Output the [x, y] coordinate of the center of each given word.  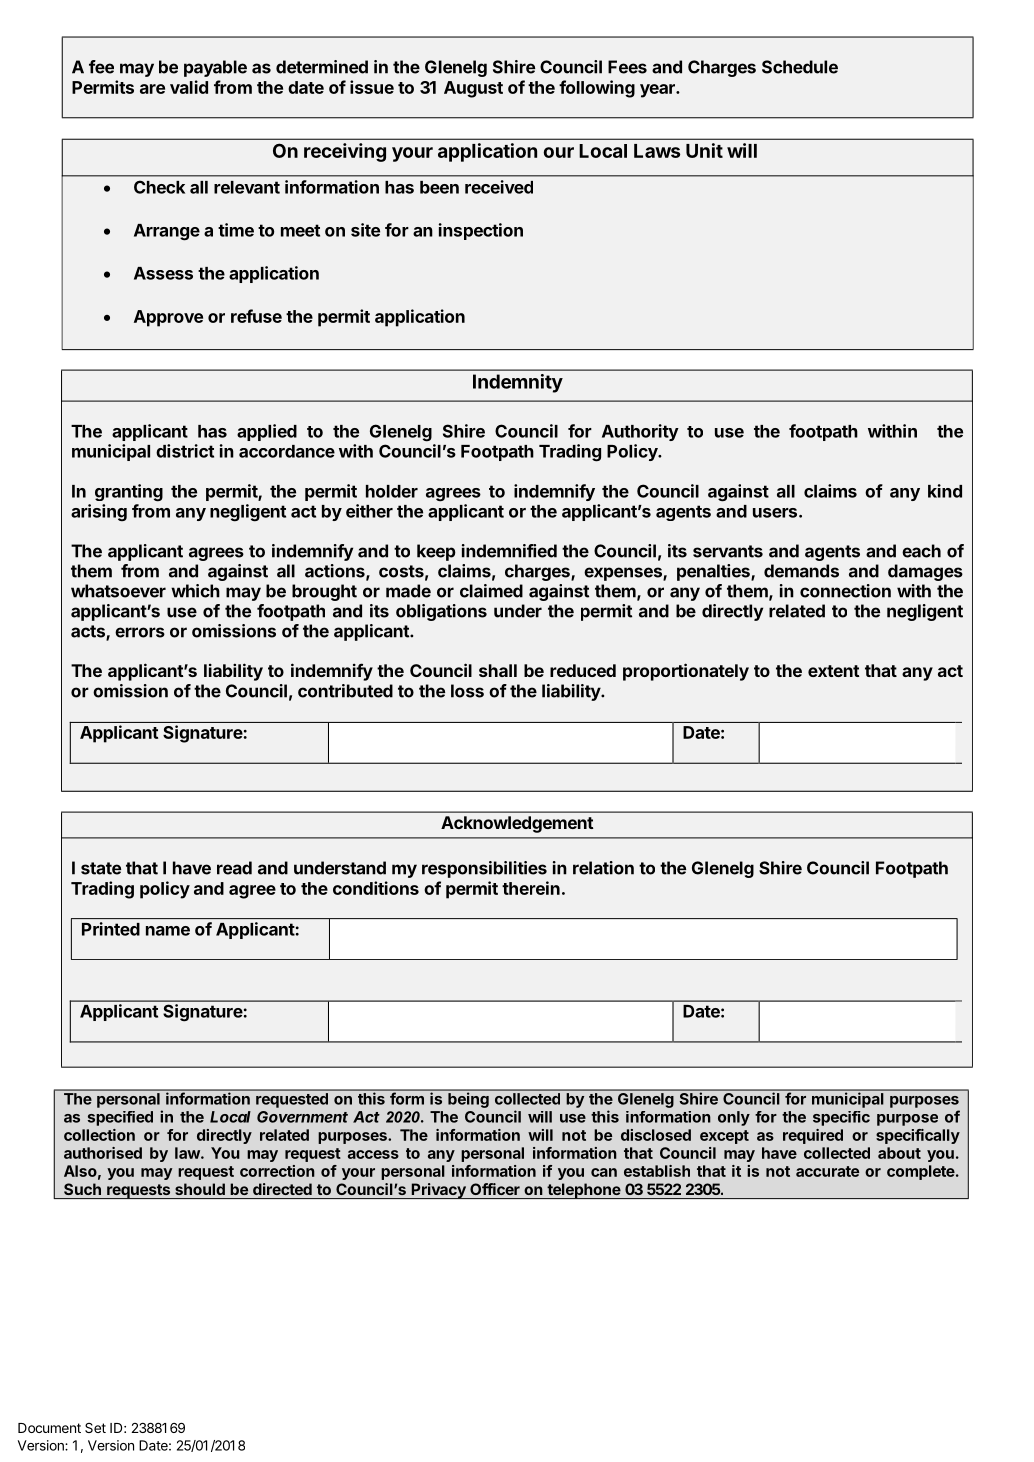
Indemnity [518, 383]
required [813, 1136]
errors [140, 632]
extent [834, 671]
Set [95, 1428]
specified [120, 1118]
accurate [827, 1171]
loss [467, 691]
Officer [495, 1189]
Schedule [800, 67]
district [185, 451]
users [776, 513]
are [152, 89]
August [473, 89]
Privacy [438, 1191]
